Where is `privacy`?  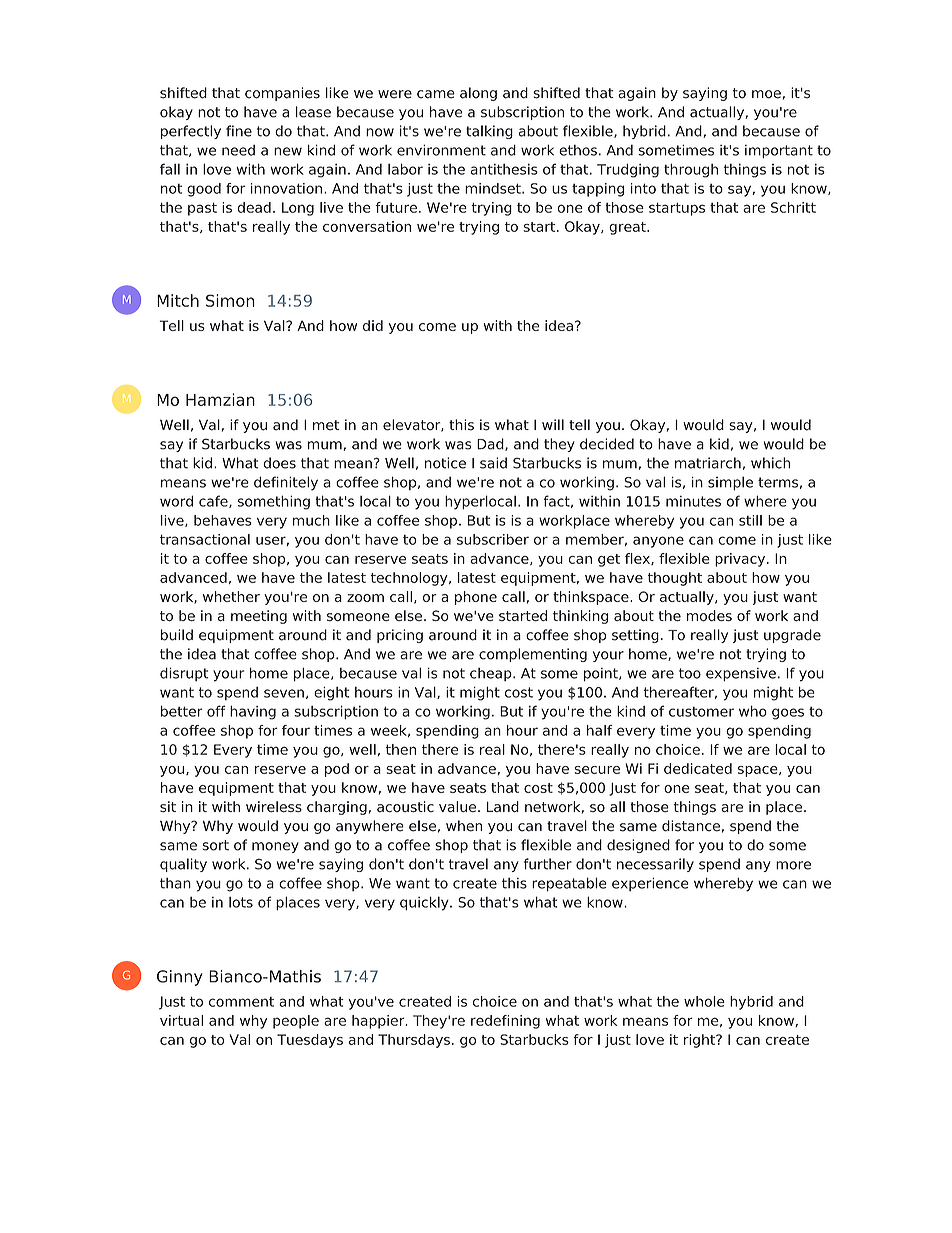 privacy is located at coordinates (741, 560).
